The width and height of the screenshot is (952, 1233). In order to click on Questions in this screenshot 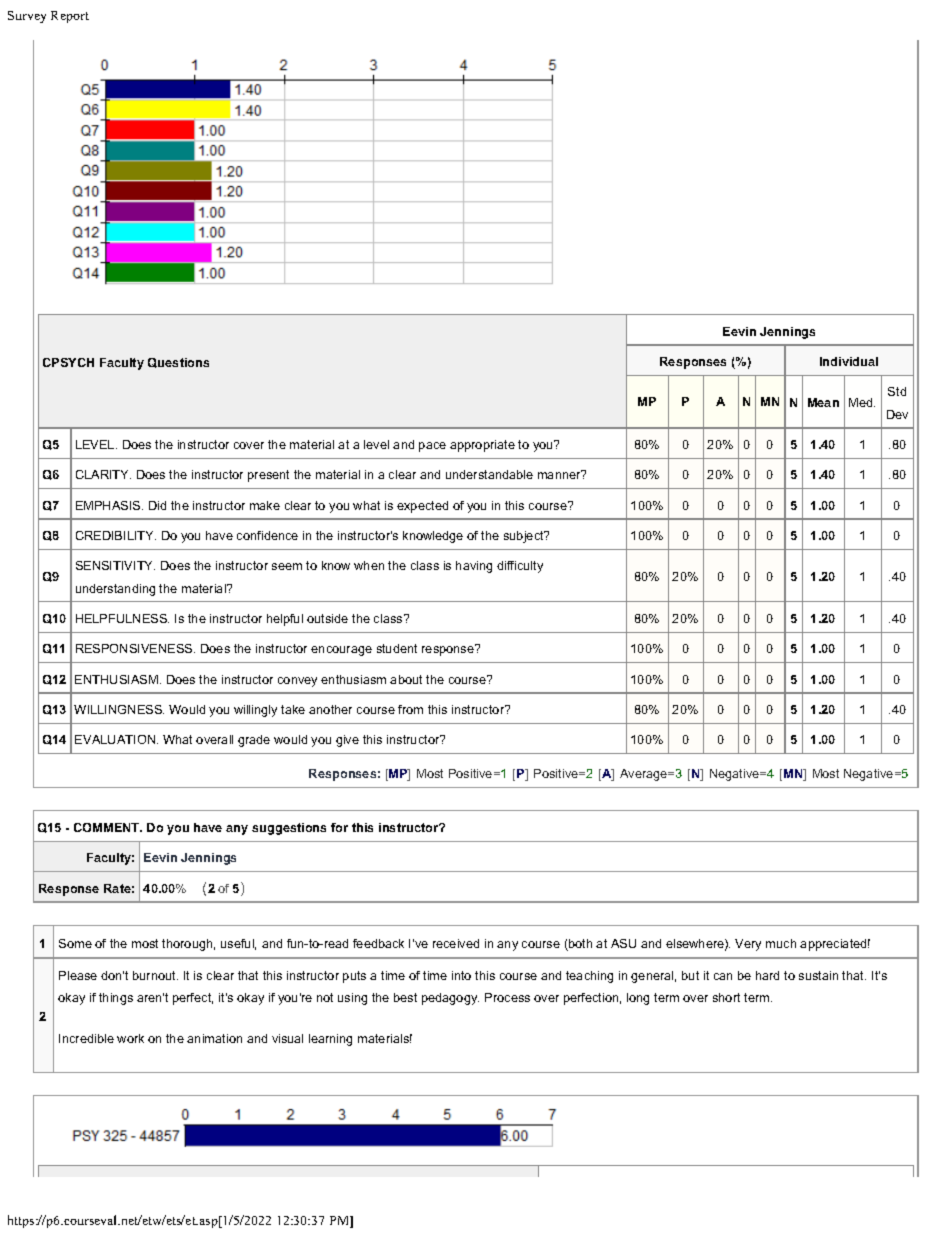, I will do `click(178, 363)`.
